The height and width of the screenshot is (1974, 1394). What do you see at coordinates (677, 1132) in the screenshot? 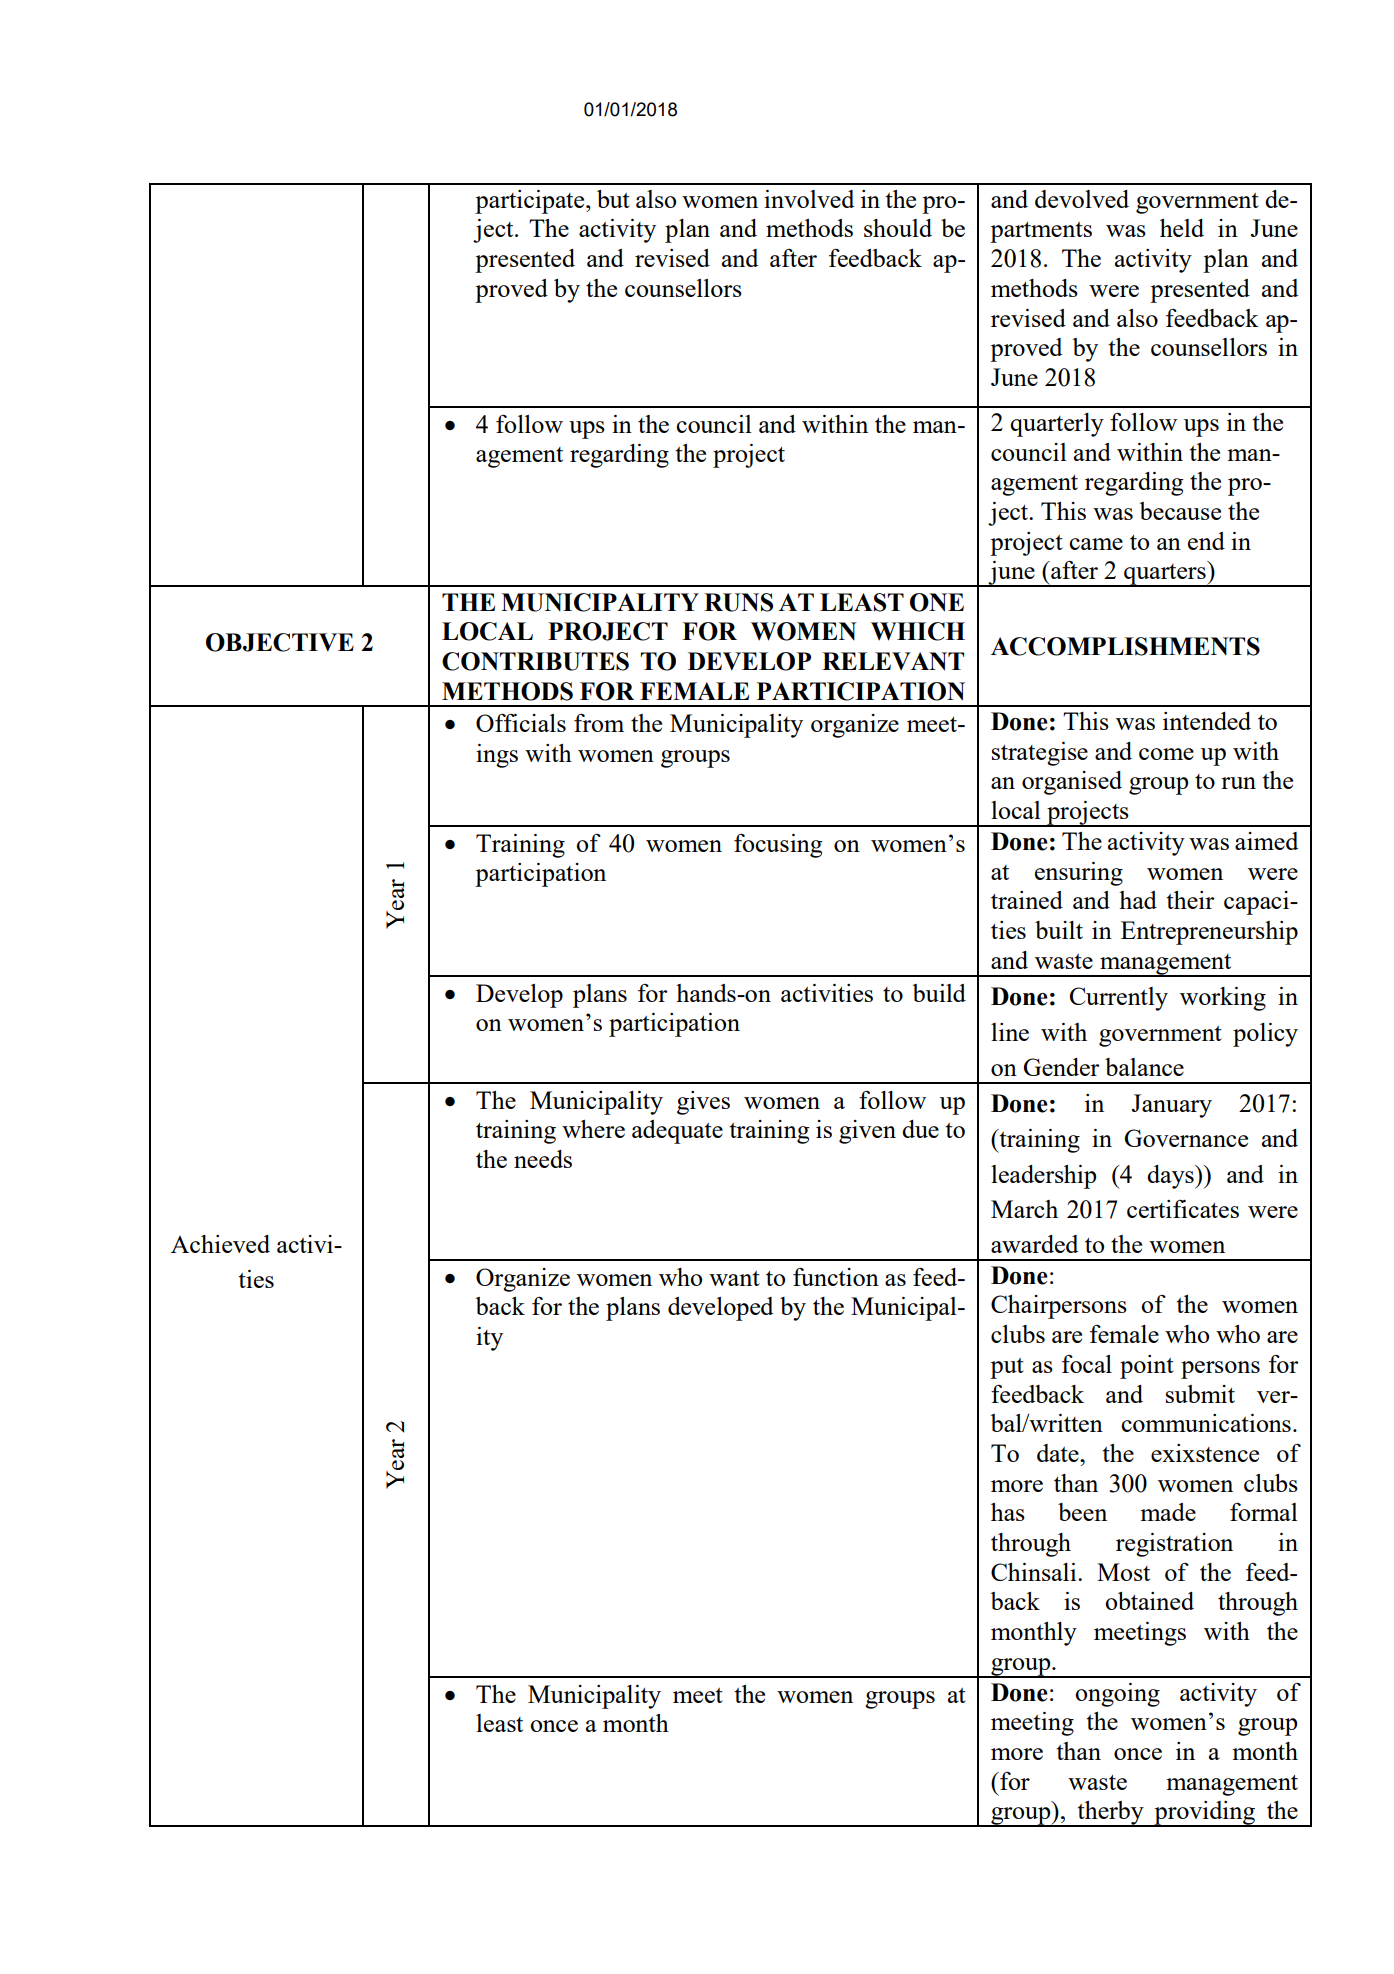
I see `adequate` at bounding box center [677, 1132].
